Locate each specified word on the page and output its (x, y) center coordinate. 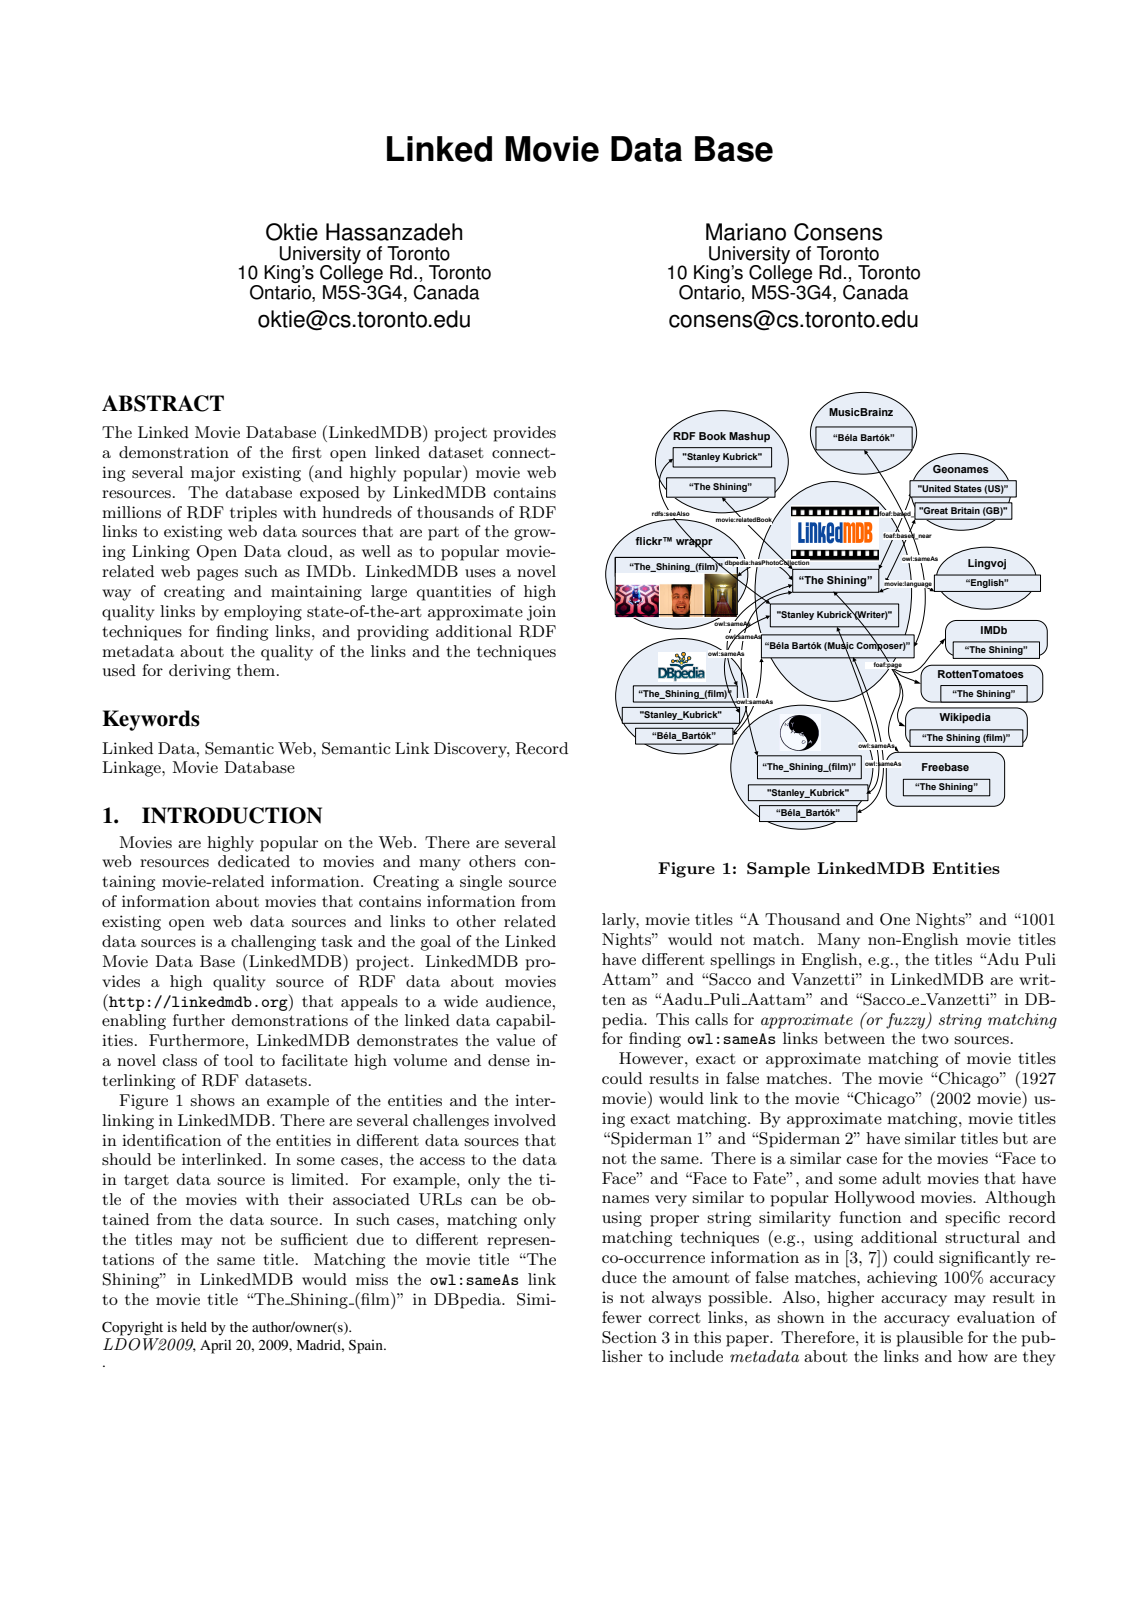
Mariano (746, 232)
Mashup (749, 437)
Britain (965, 510)
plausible (929, 1339)
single (481, 883)
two (935, 1039)
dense (509, 1060)
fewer (622, 1317)
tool (238, 1060)
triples (253, 514)
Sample (778, 870)
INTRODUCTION (232, 815)
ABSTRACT (163, 403)
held (194, 1327)
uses (480, 573)
